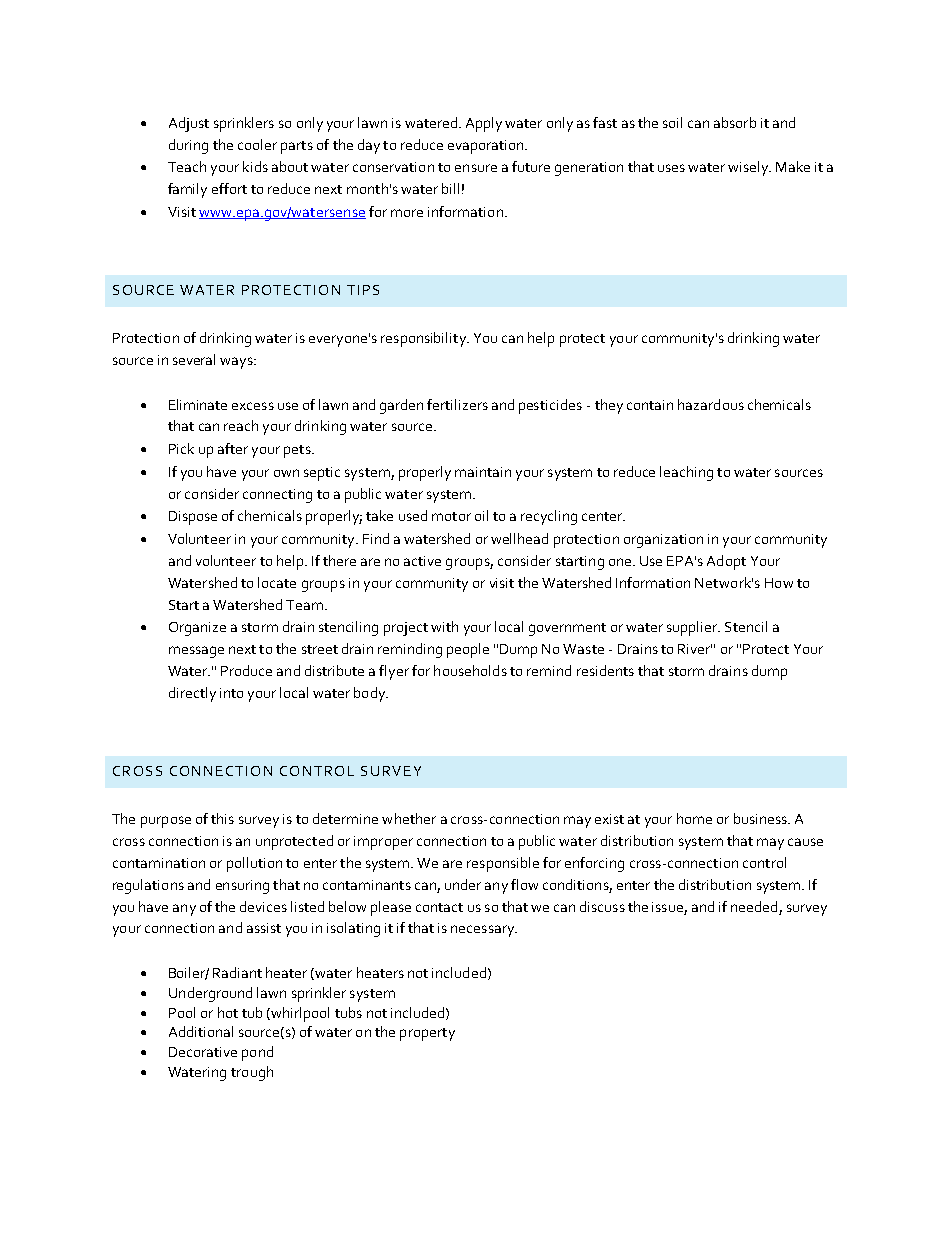 The height and width of the screenshot is (1233, 952). What do you see at coordinates (257, 144) in the screenshot?
I see `cooler` at bounding box center [257, 144].
